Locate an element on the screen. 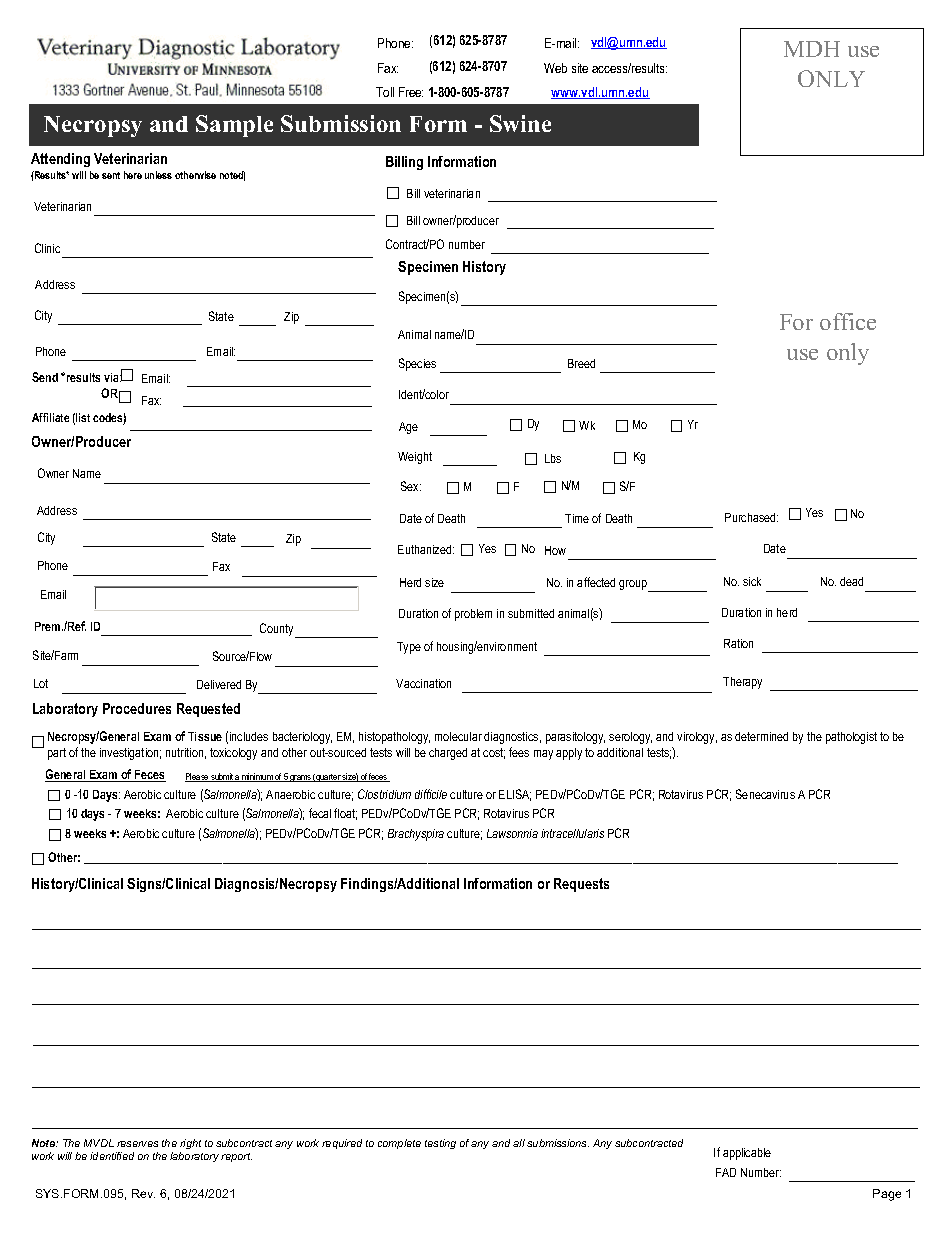  Species is located at coordinates (417, 364).
